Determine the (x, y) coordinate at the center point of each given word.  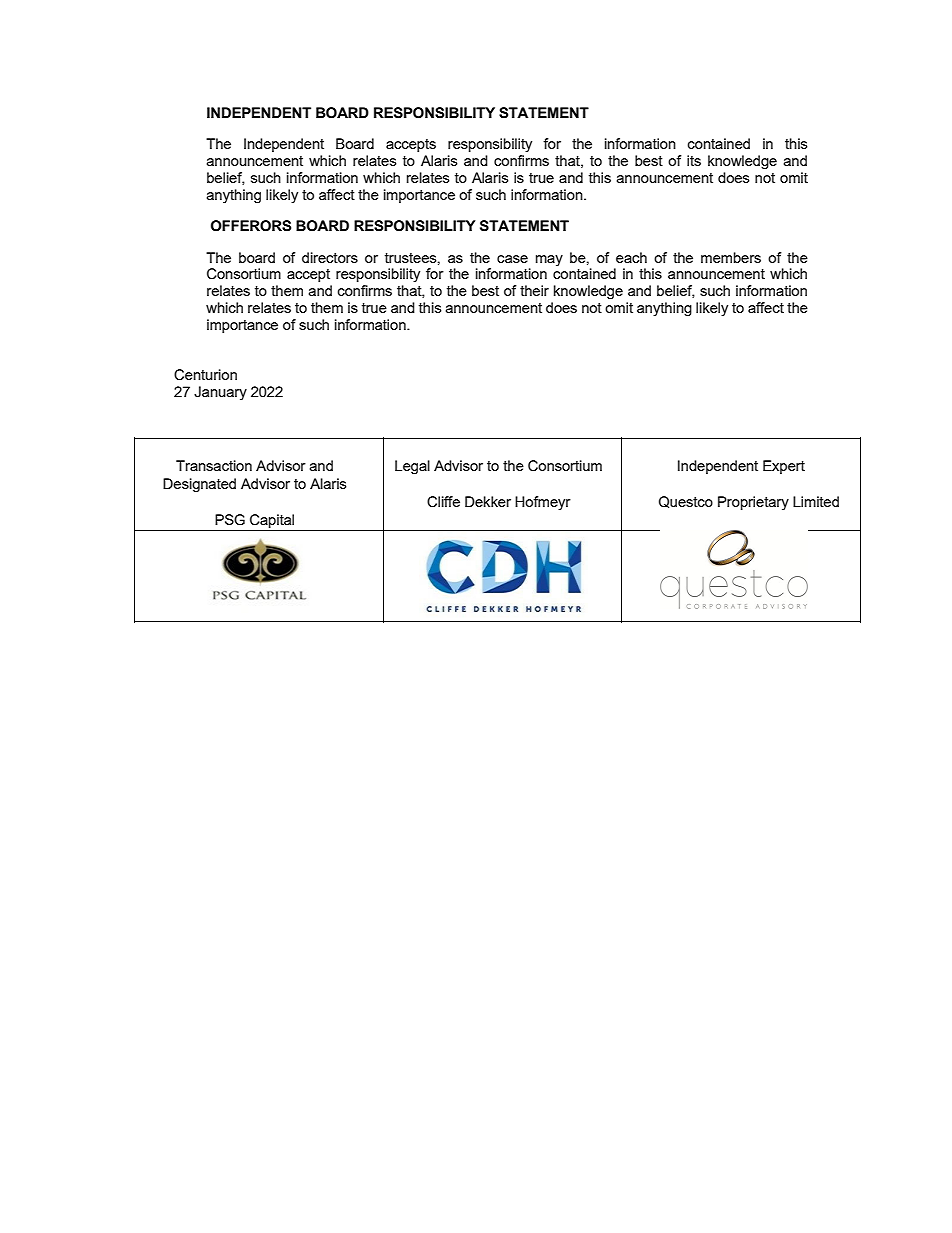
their (534, 290)
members (731, 257)
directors (330, 257)
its (694, 160)
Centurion (205, 375)
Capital (272, 522)
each (631, 257)
